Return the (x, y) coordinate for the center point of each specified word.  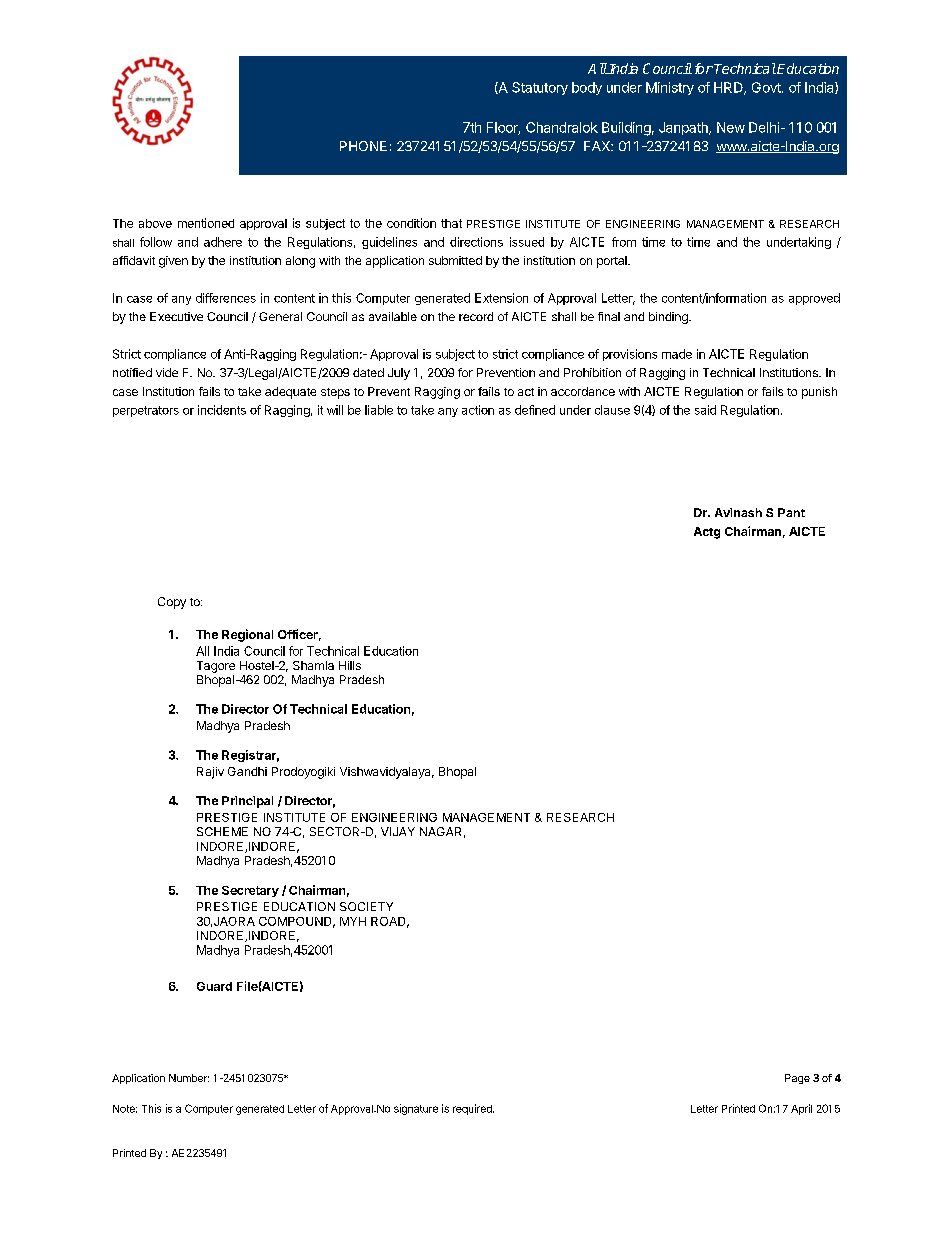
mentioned (206, 223)
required (473, 1109)
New (731, 127)
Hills (350, 665)
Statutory (540, 88)
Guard (214, 986)
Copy (172, 603)
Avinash (738, 512)
